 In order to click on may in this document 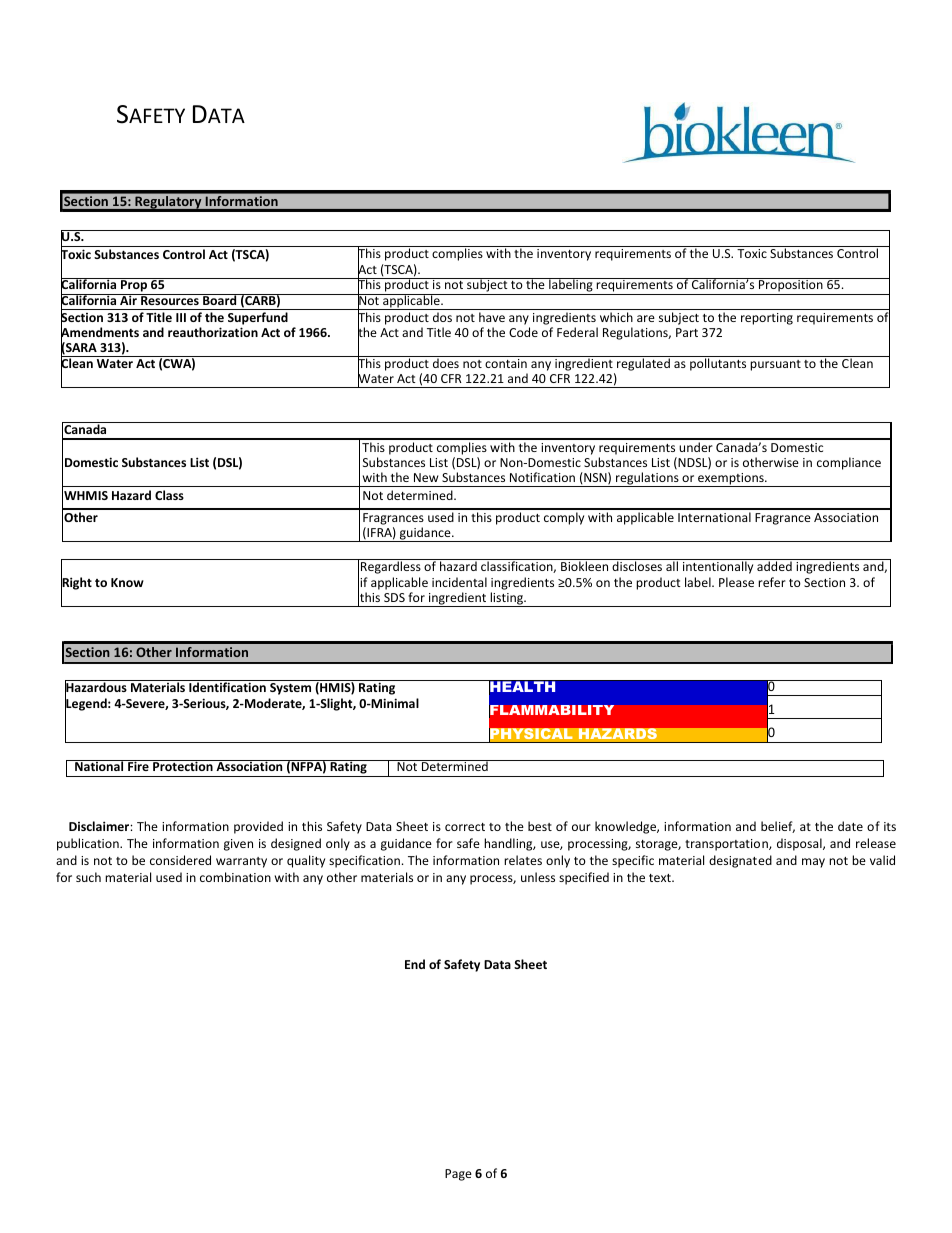, I will do `click(813, 863)`.
